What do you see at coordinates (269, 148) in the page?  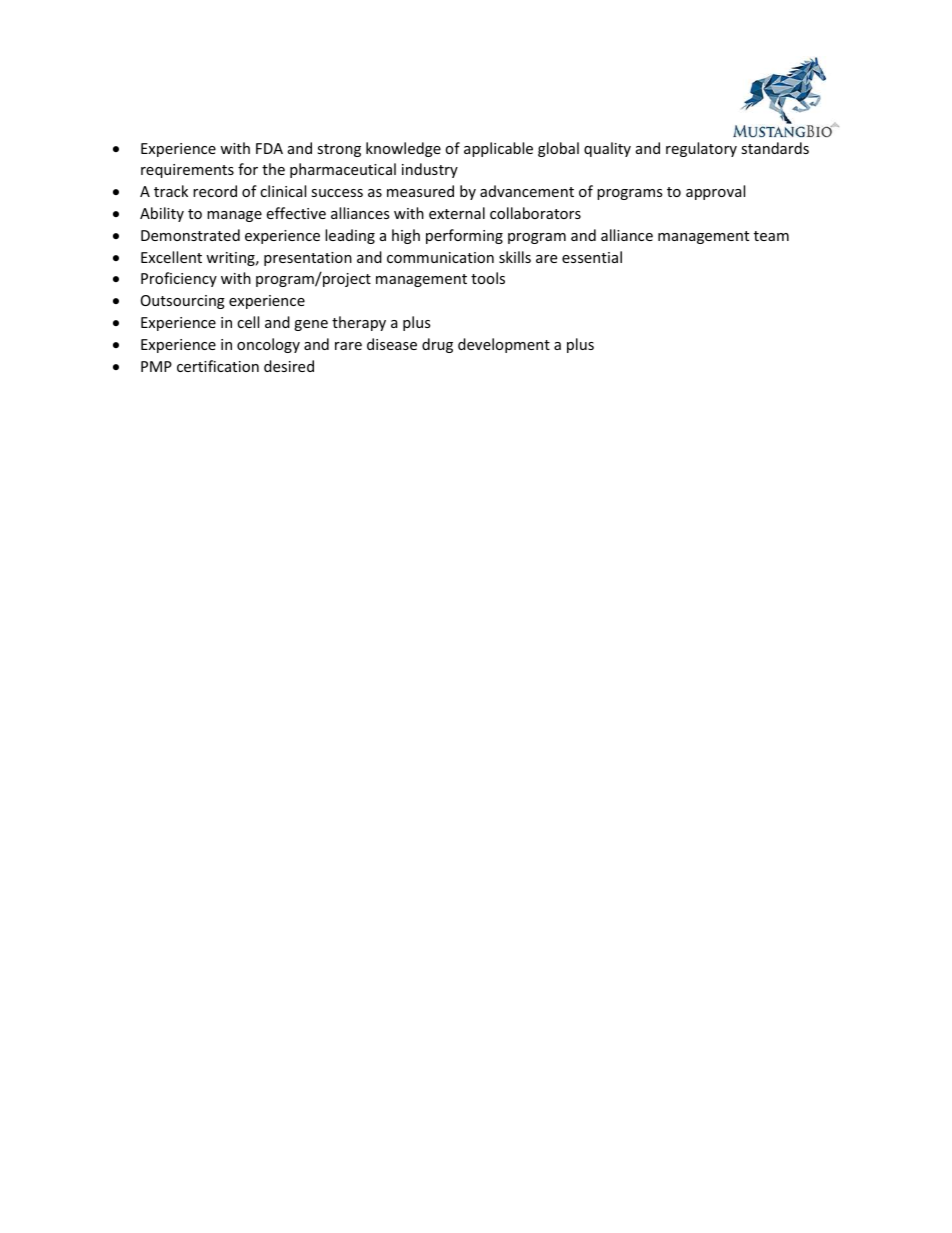 I see `FDA` at bounding box center [269, 148].
